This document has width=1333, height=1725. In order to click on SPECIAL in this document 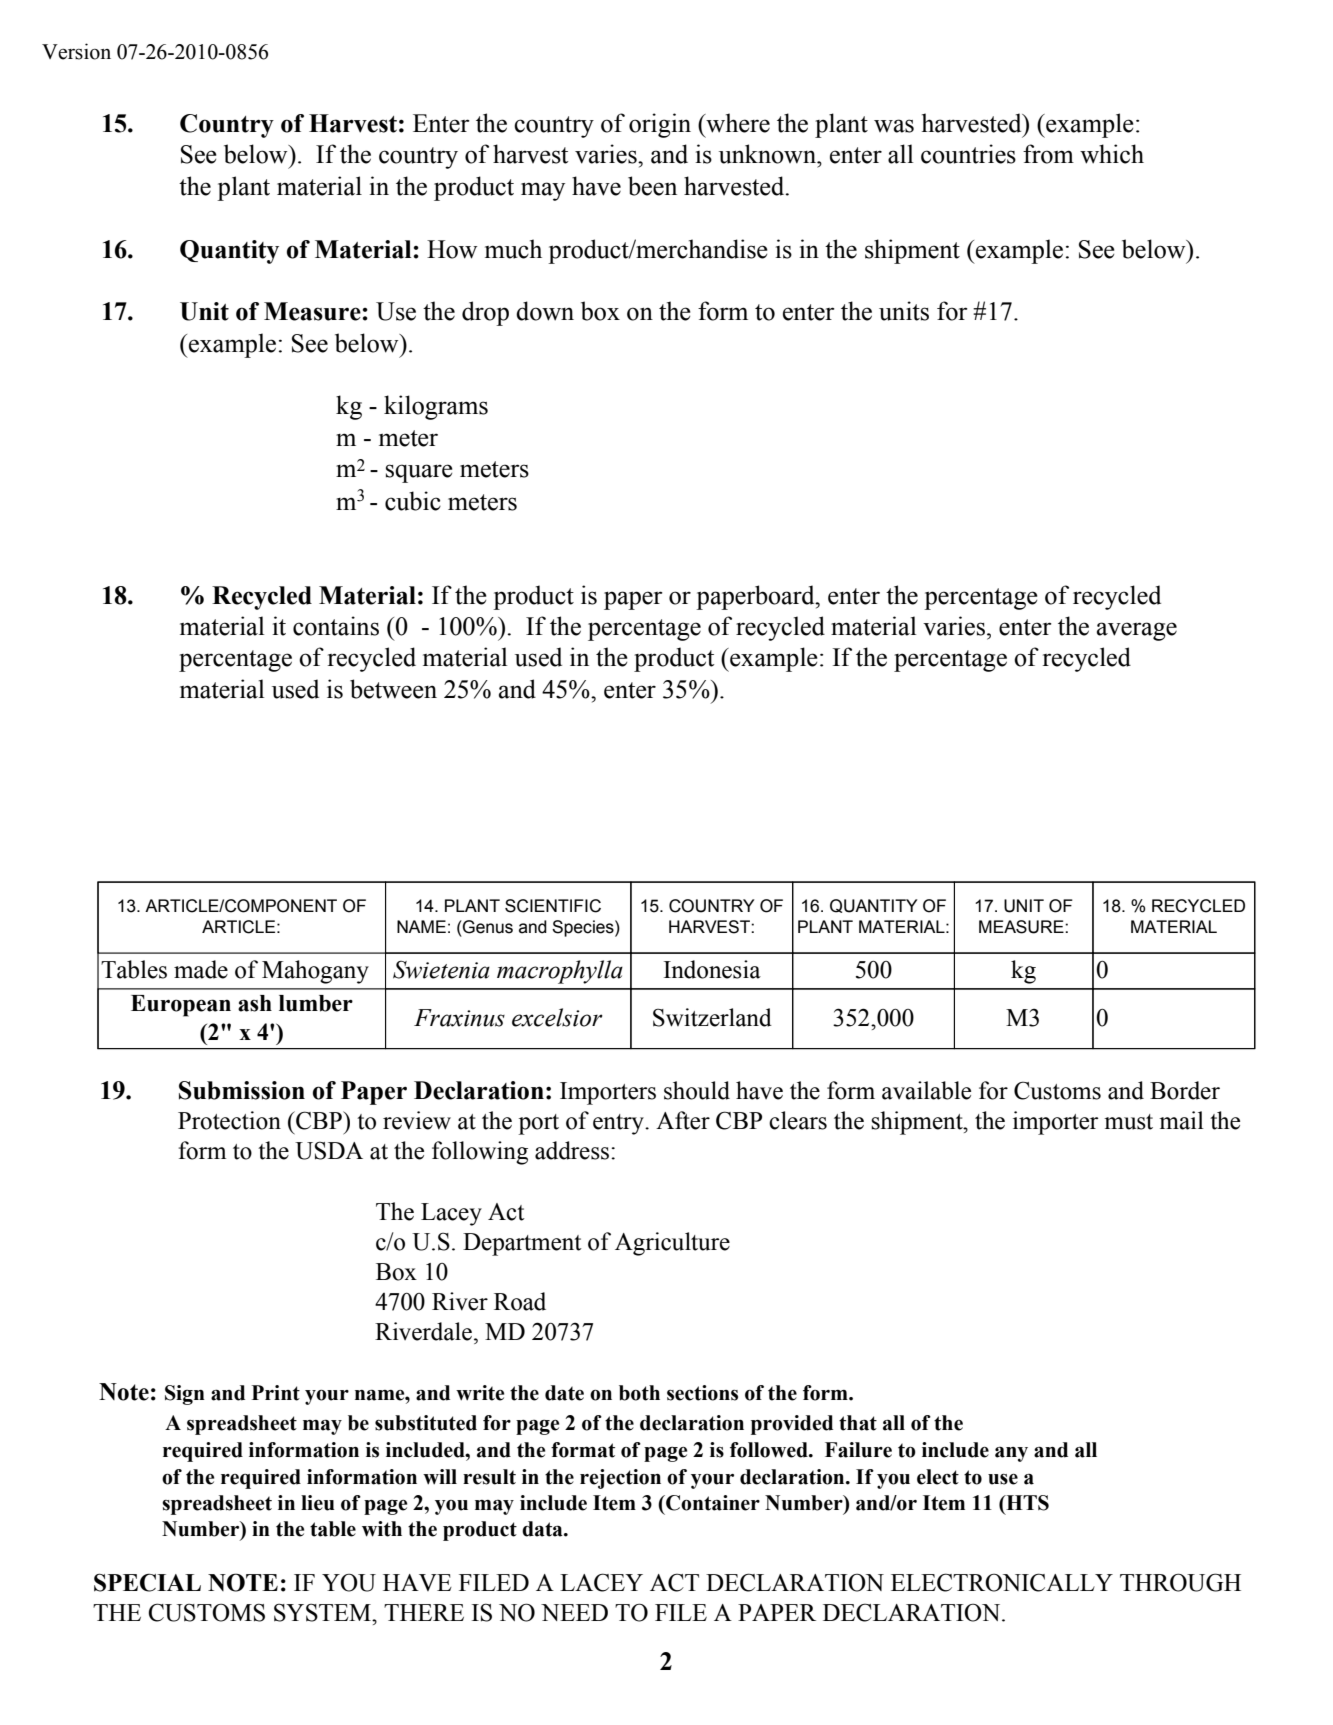, I will do `click(147, 1582)`.
